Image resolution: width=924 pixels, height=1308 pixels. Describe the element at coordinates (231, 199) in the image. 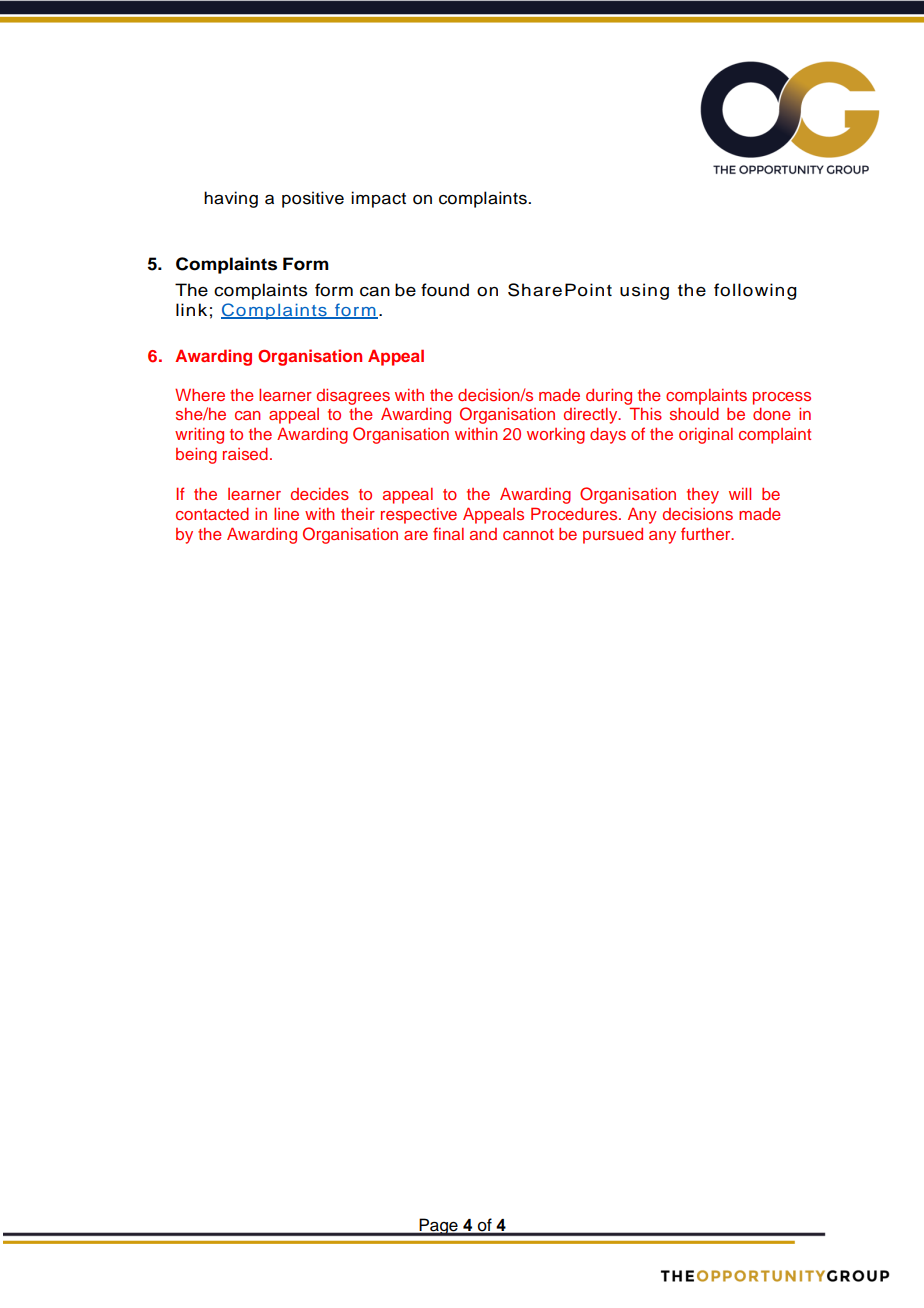

I see `having` at that location.
